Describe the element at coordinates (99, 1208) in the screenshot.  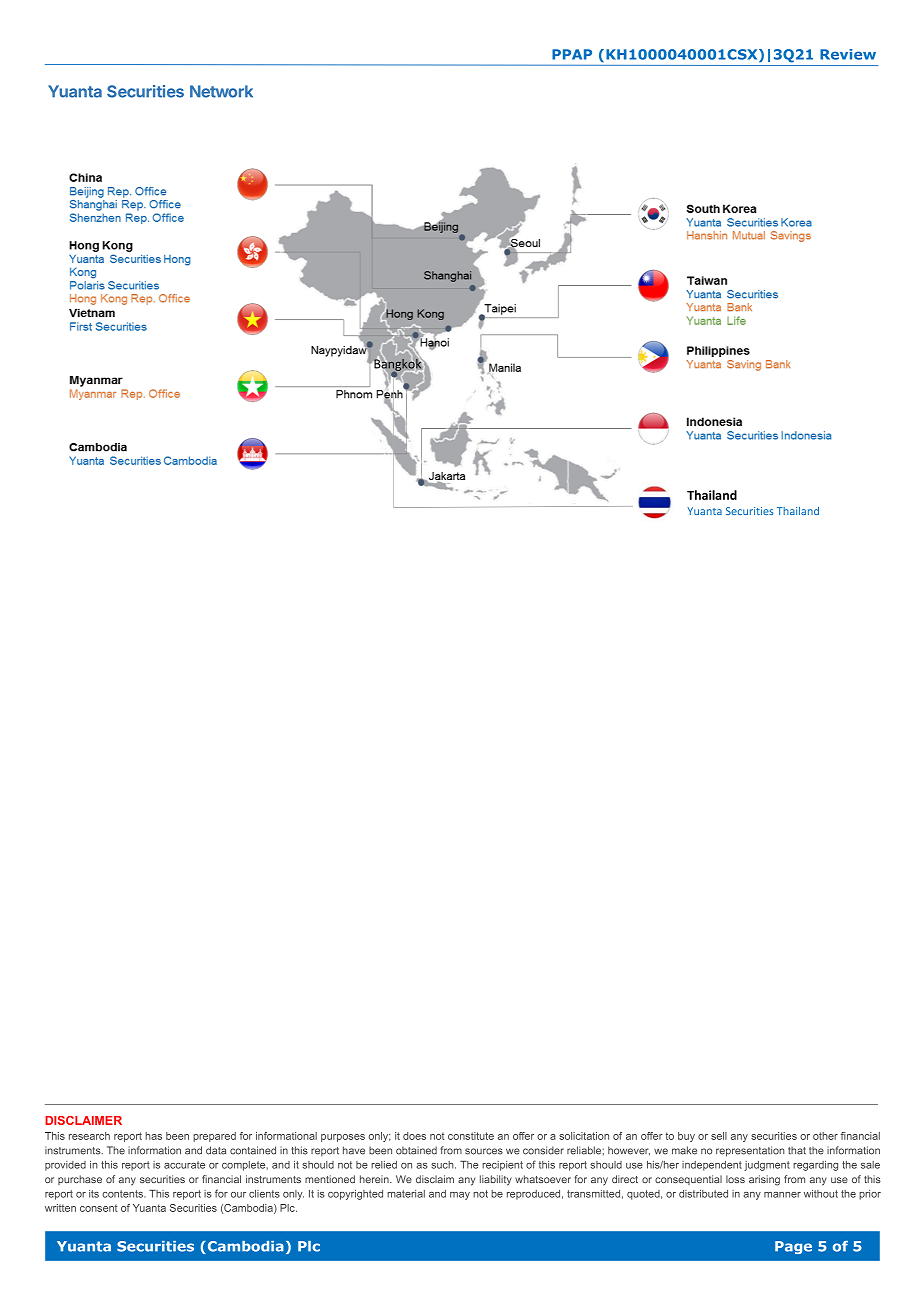
I see `consent` at that location.
